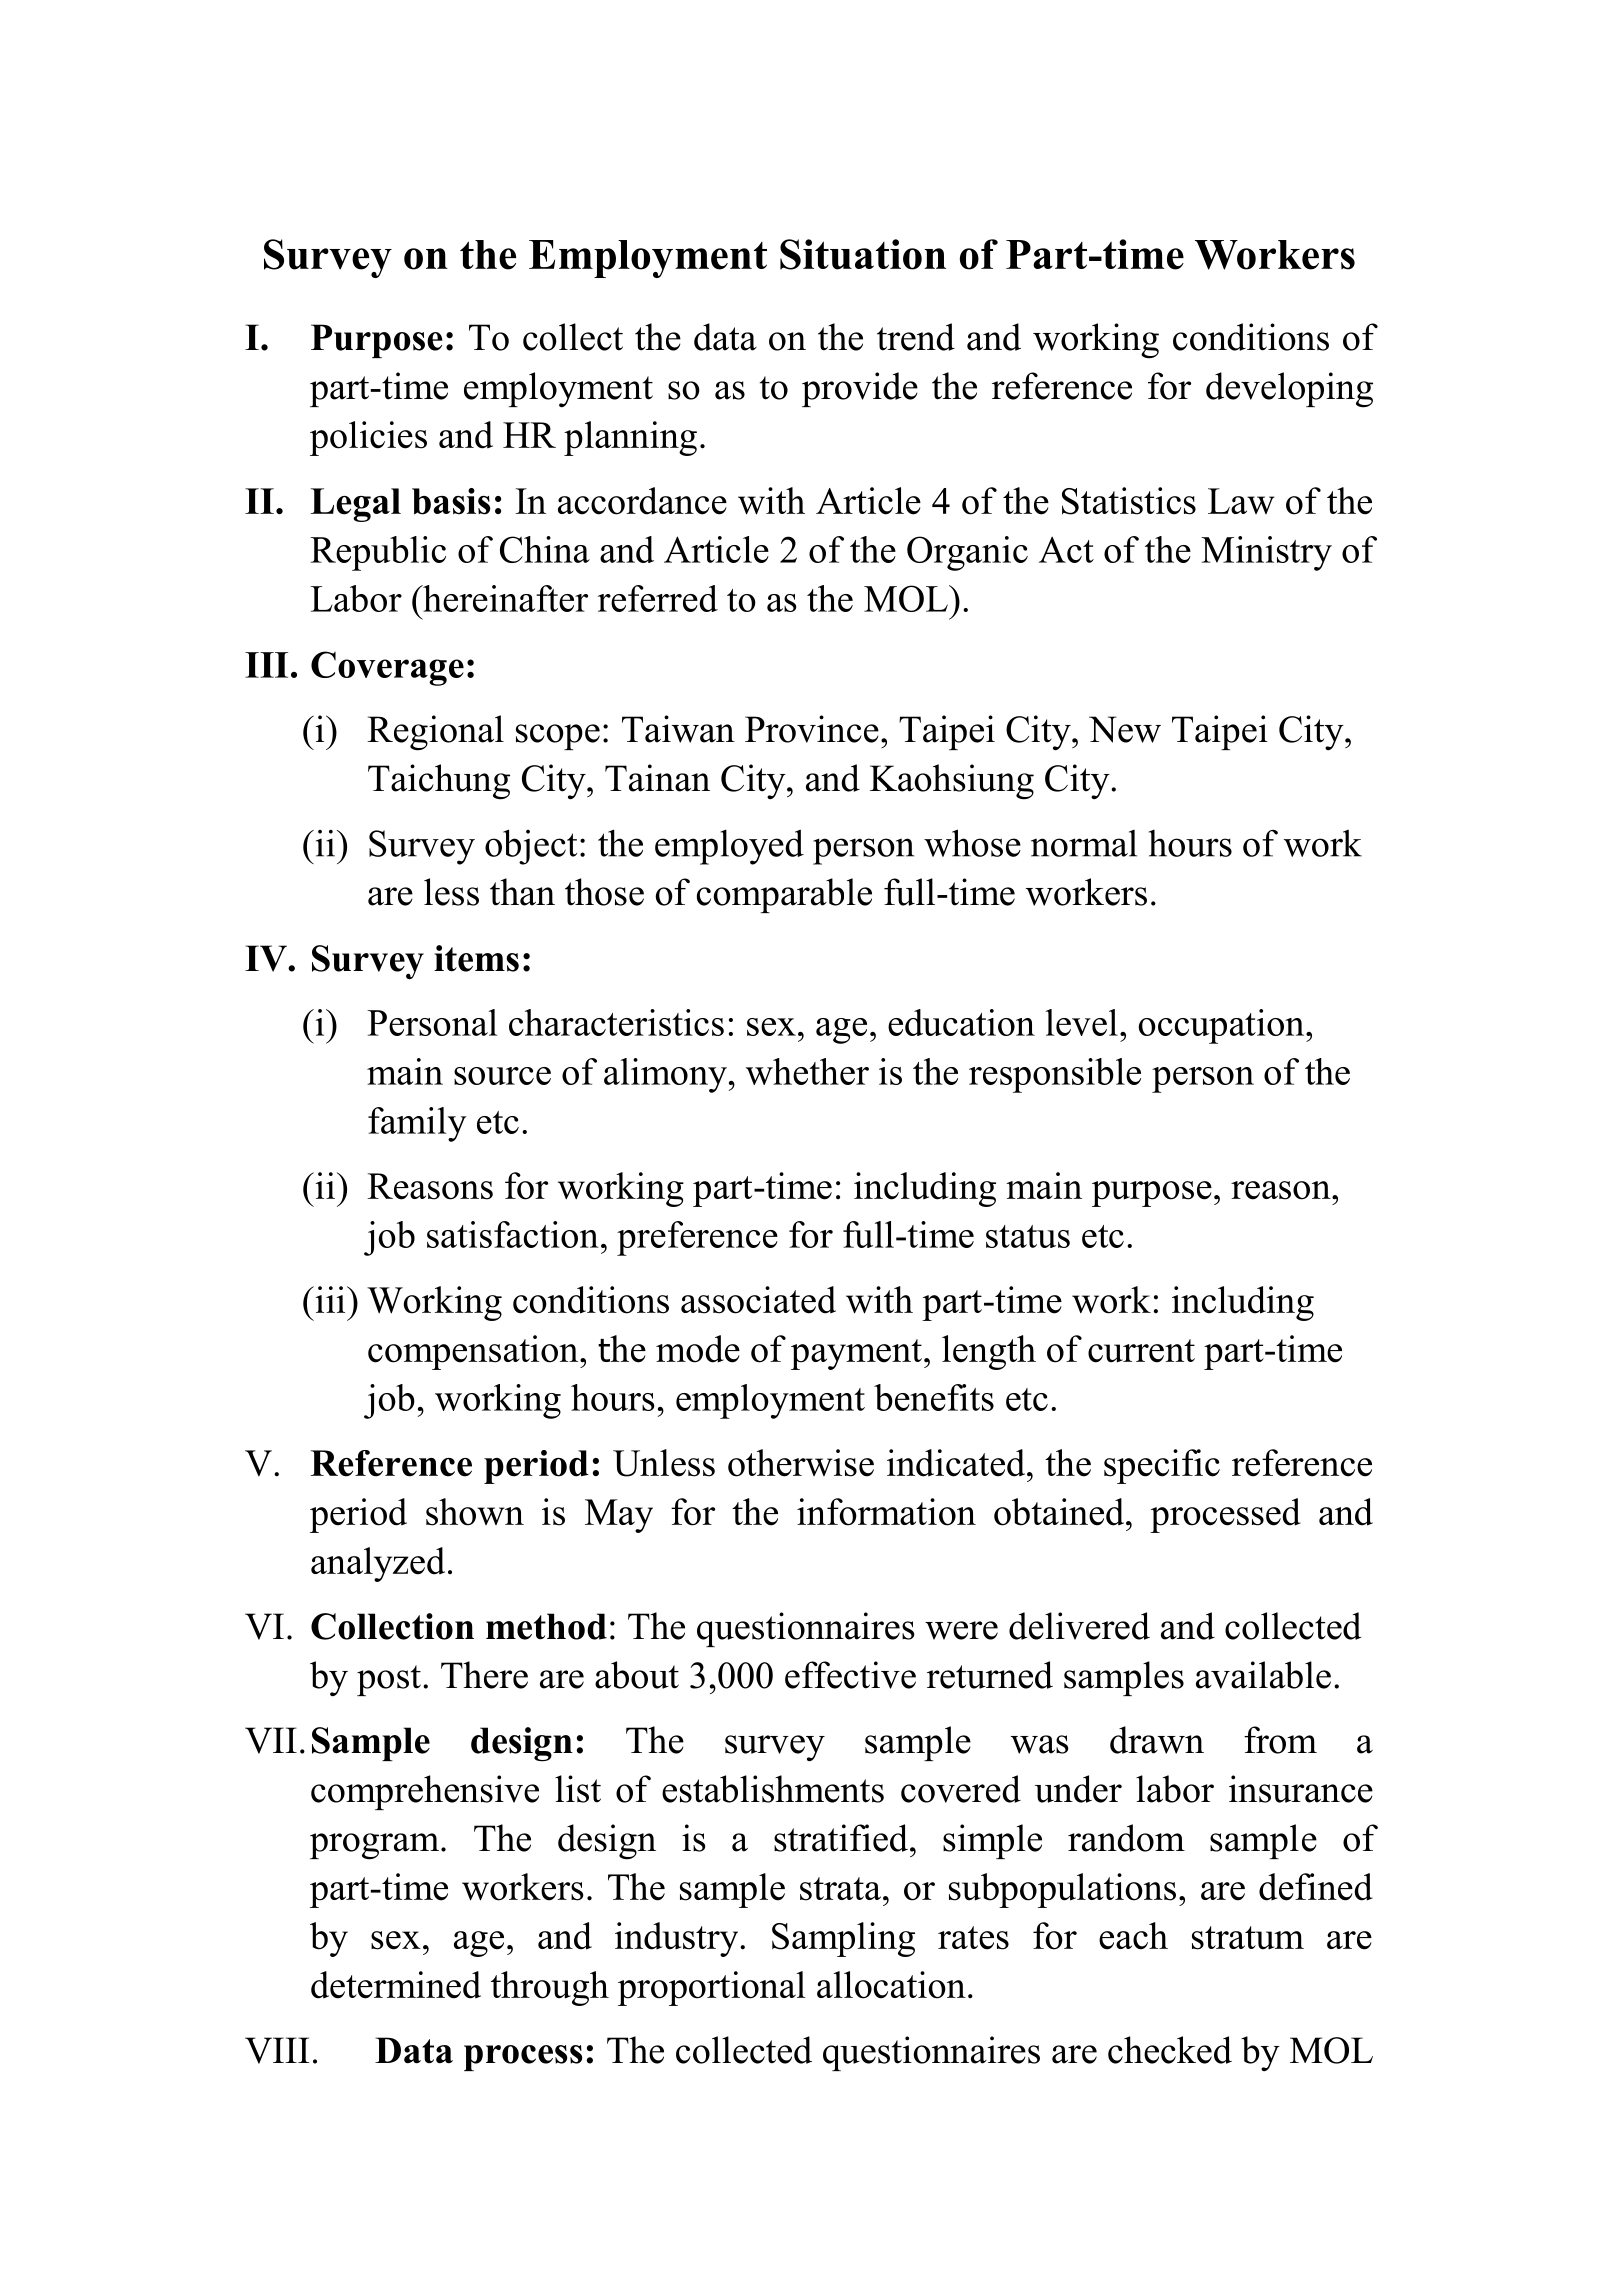 This page has width=1618, height=2288. What do you see at coordinates (1170, 2050) in the page?
I see `checked` at bounding box center [1170, 2050].
